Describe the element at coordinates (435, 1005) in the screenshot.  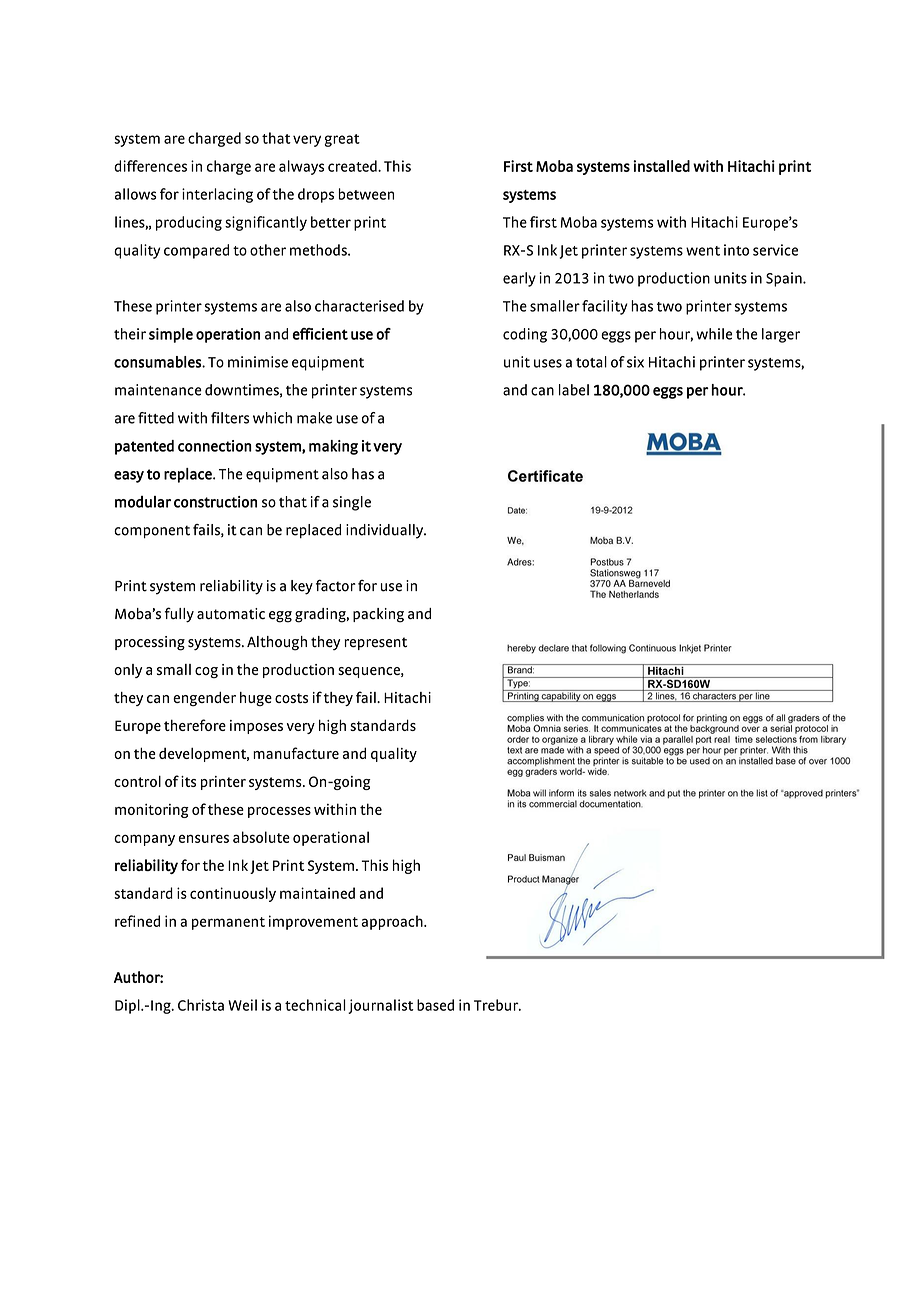
I see `based` at that location.
